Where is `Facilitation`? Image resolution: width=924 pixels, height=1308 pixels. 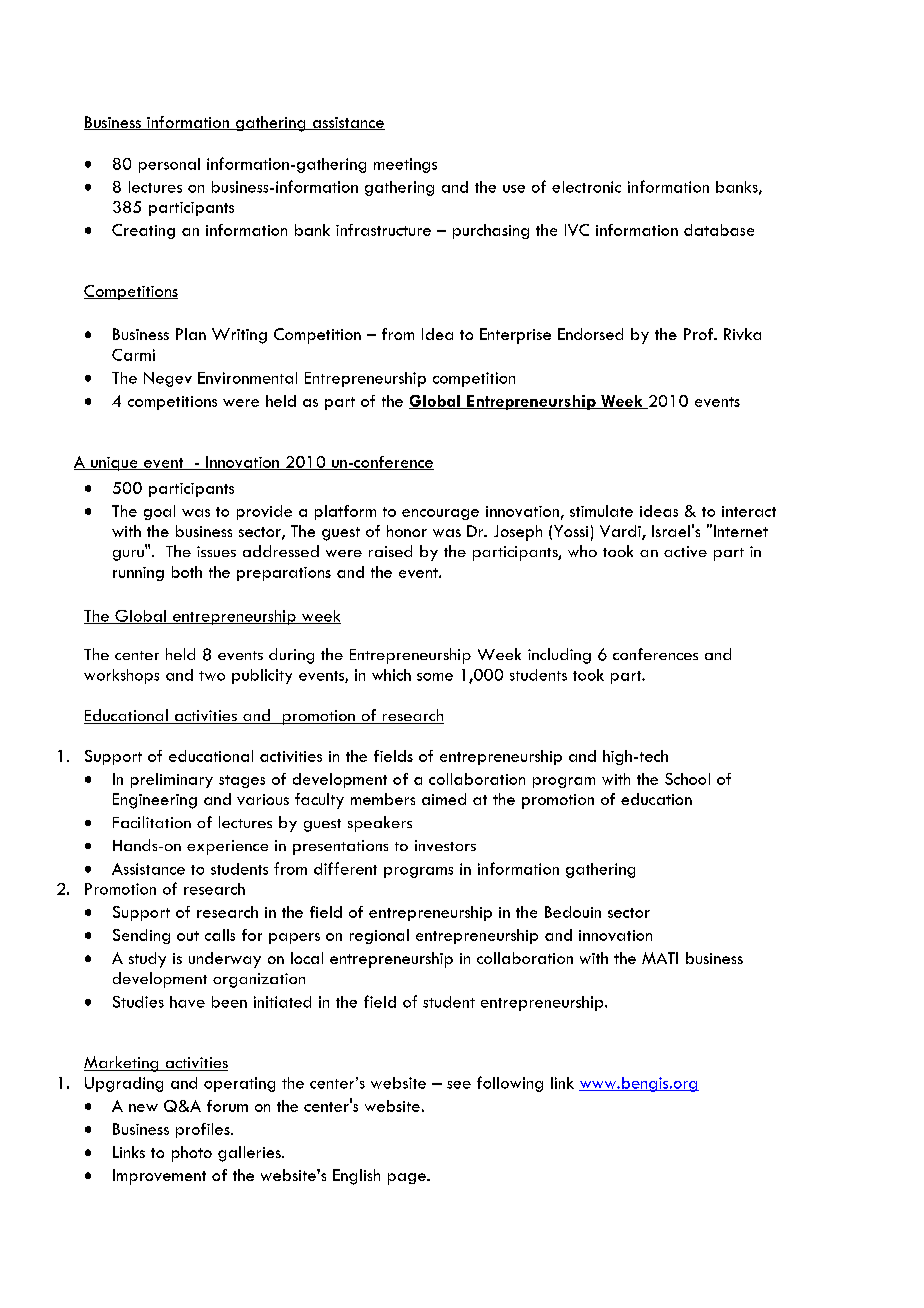
Facilitation is located at coordinates (152, 822).
